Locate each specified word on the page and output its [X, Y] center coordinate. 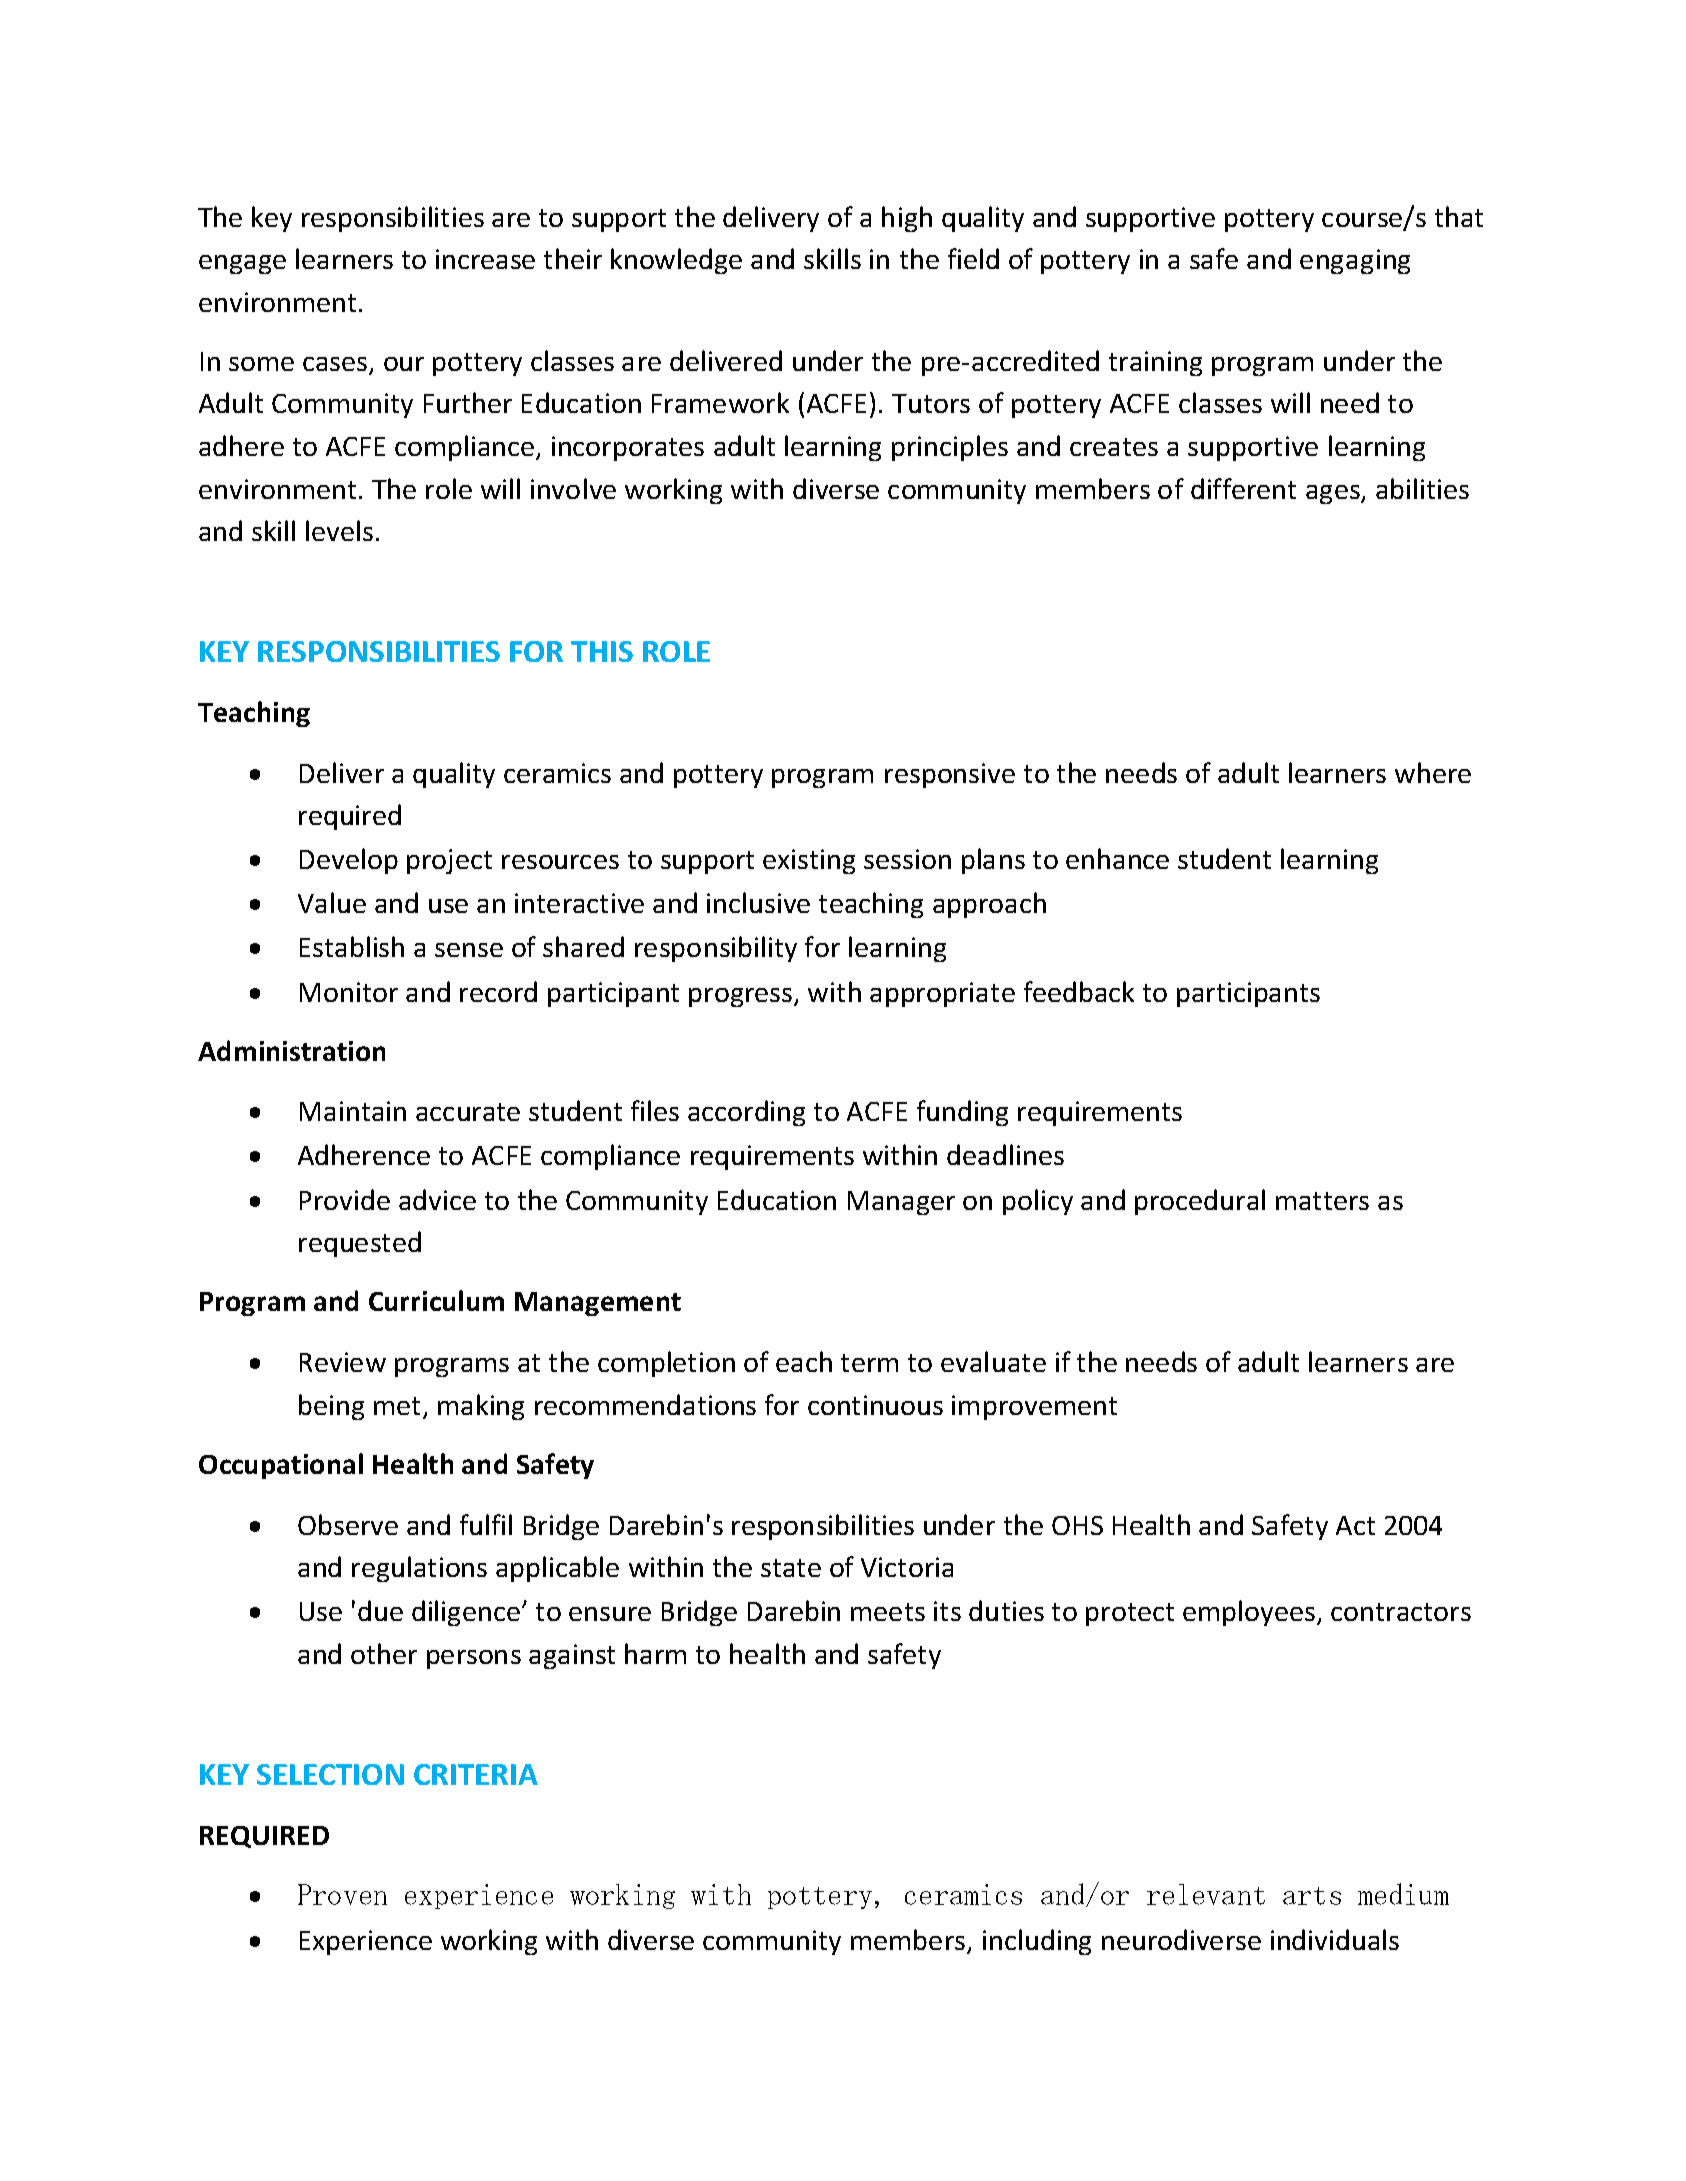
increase [485, 259]
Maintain [353, 1111]
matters [1322, 1201]
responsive [950, 775]
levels [339, 530]
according [746, 1113]
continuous [875, 1405]
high [907, 219]
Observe [348, 1524]
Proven [342, 1894]
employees [1250, 1613]
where [1433, 772]
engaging [1355, 261]
